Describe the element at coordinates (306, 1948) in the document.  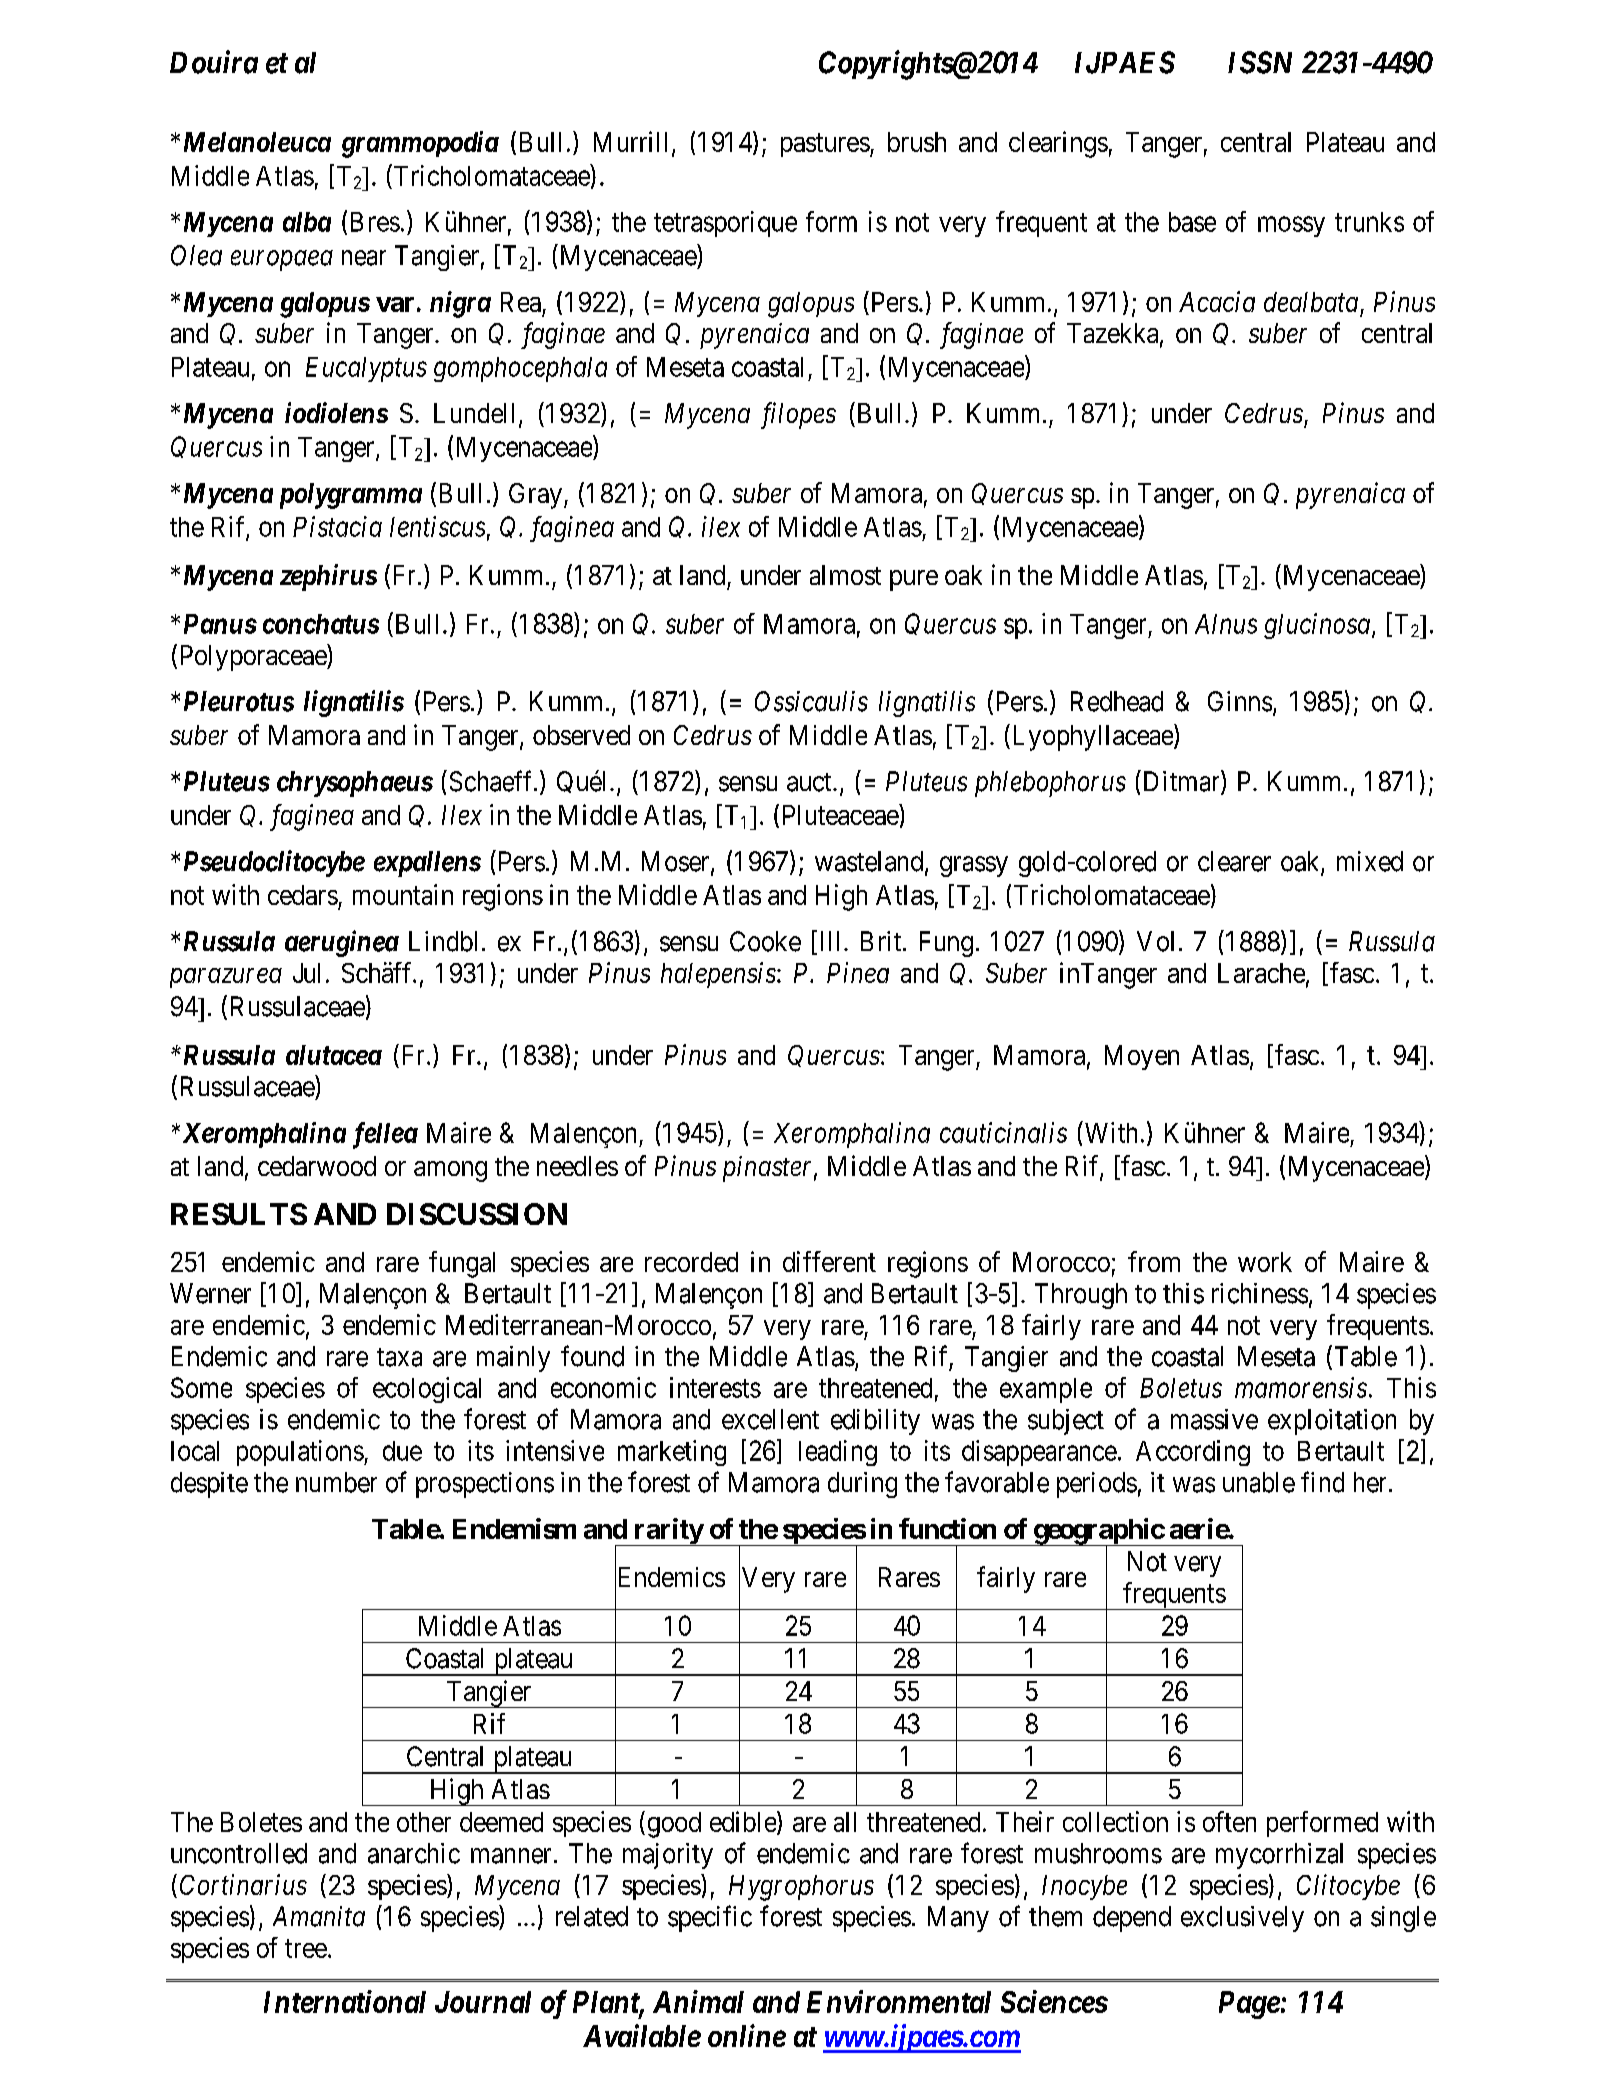
I see `tree` at that location.
